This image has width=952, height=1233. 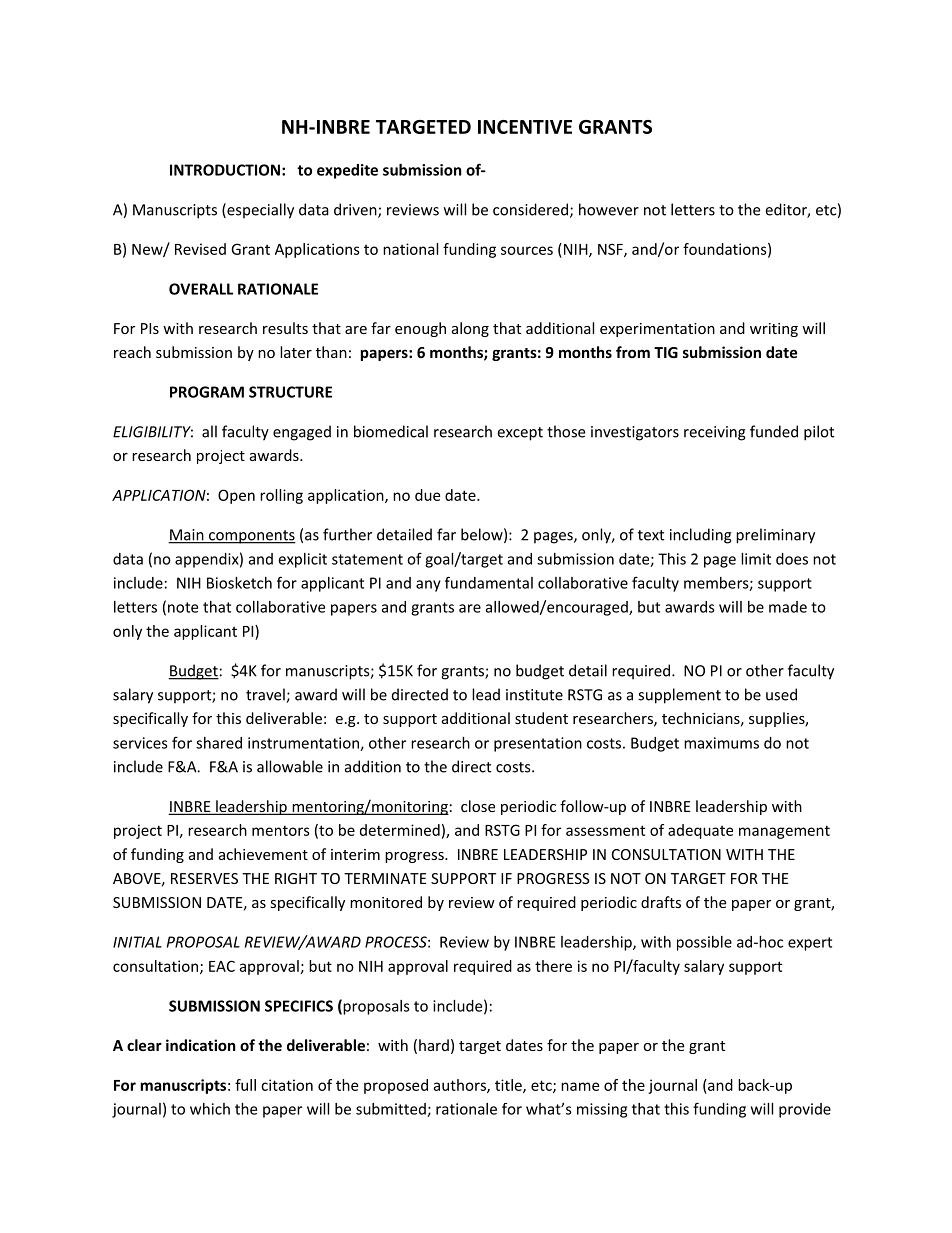 I want to click on fundamental, so click(x=489, y=582).
